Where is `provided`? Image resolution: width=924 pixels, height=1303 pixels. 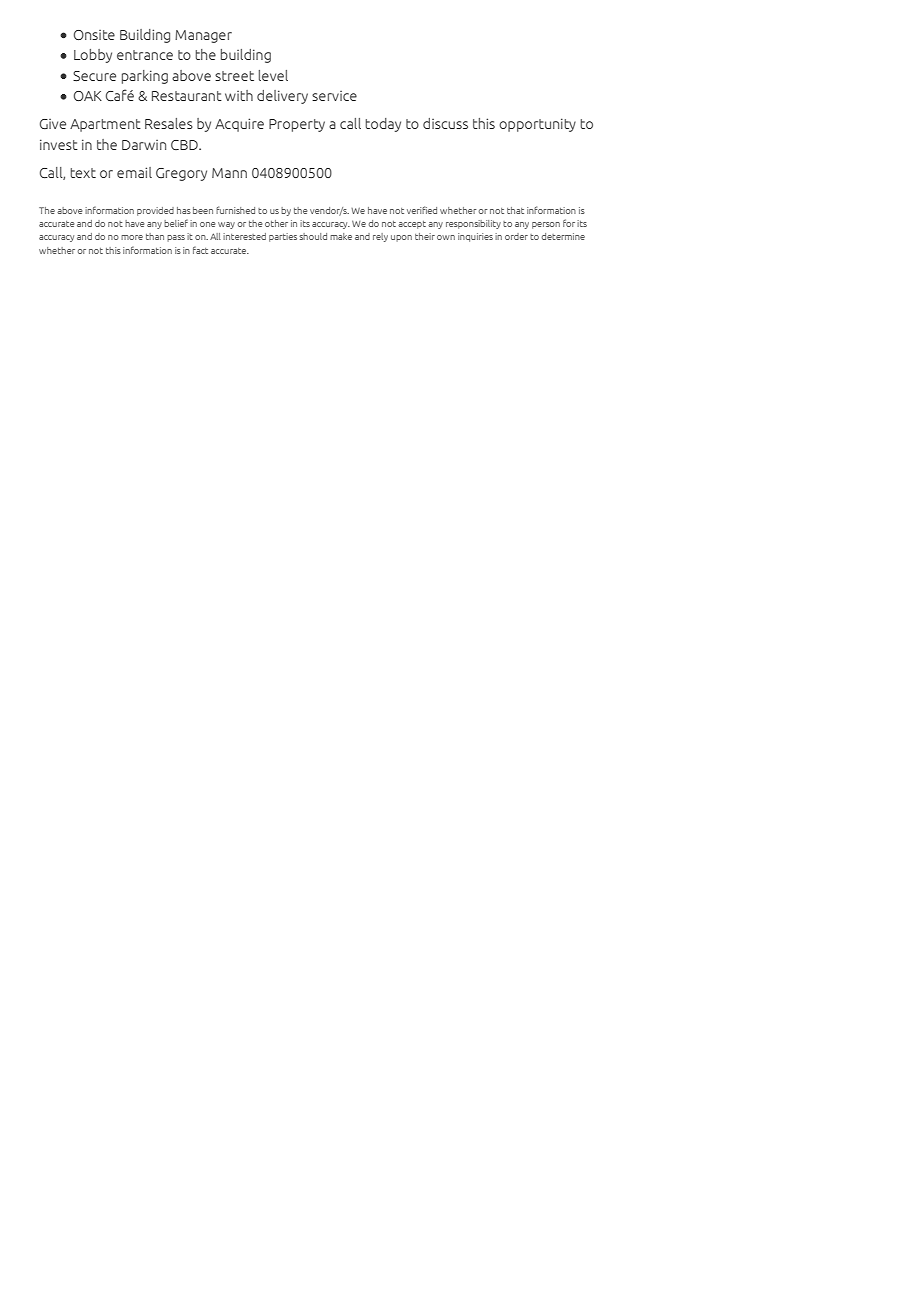 provided is located at coordinates (155, 211).
